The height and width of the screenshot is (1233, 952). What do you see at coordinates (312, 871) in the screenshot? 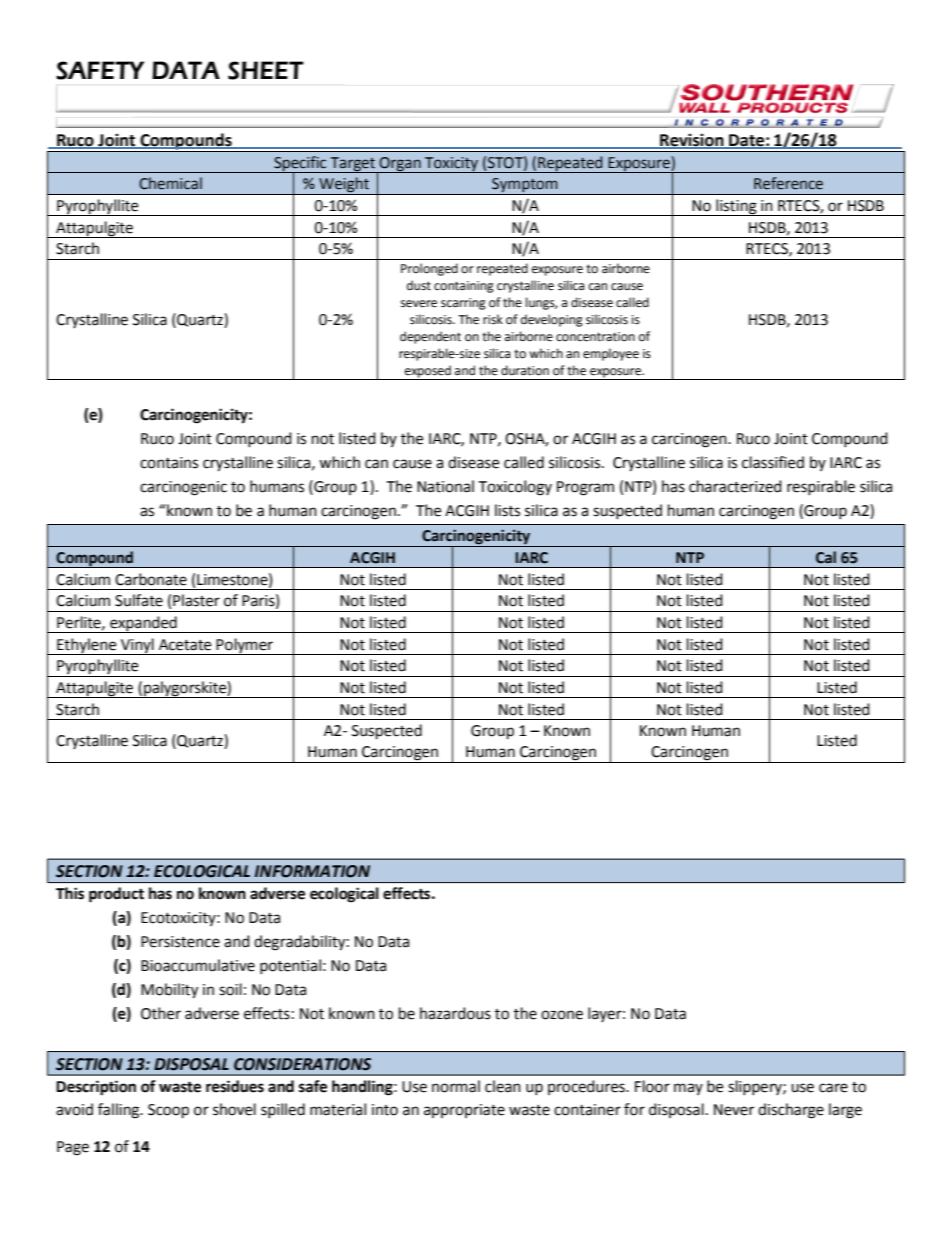
I see `INFORMATION` at bounding box center [312, 871].
